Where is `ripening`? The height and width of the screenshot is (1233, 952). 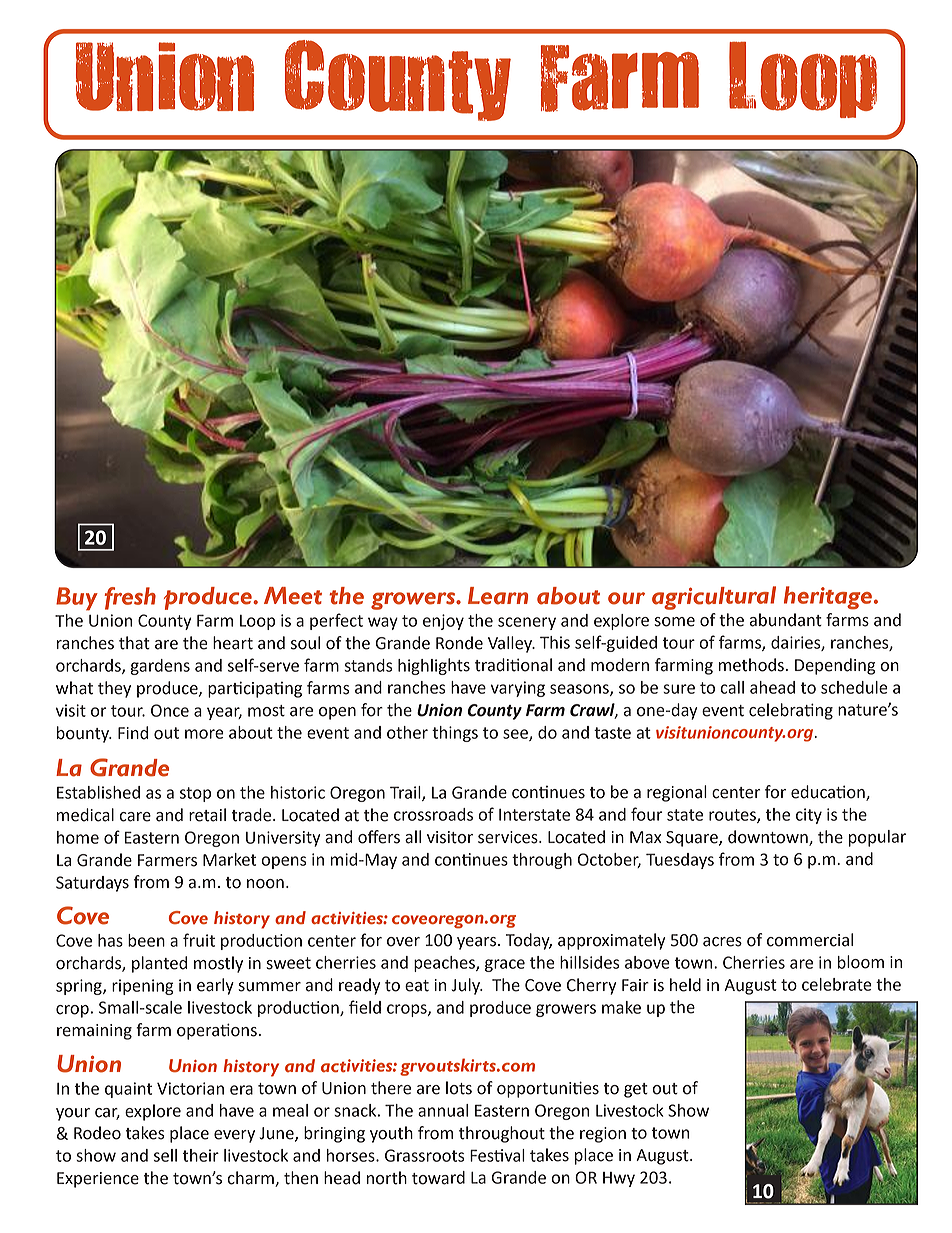 ripening is located at coordinates (143, 987).
